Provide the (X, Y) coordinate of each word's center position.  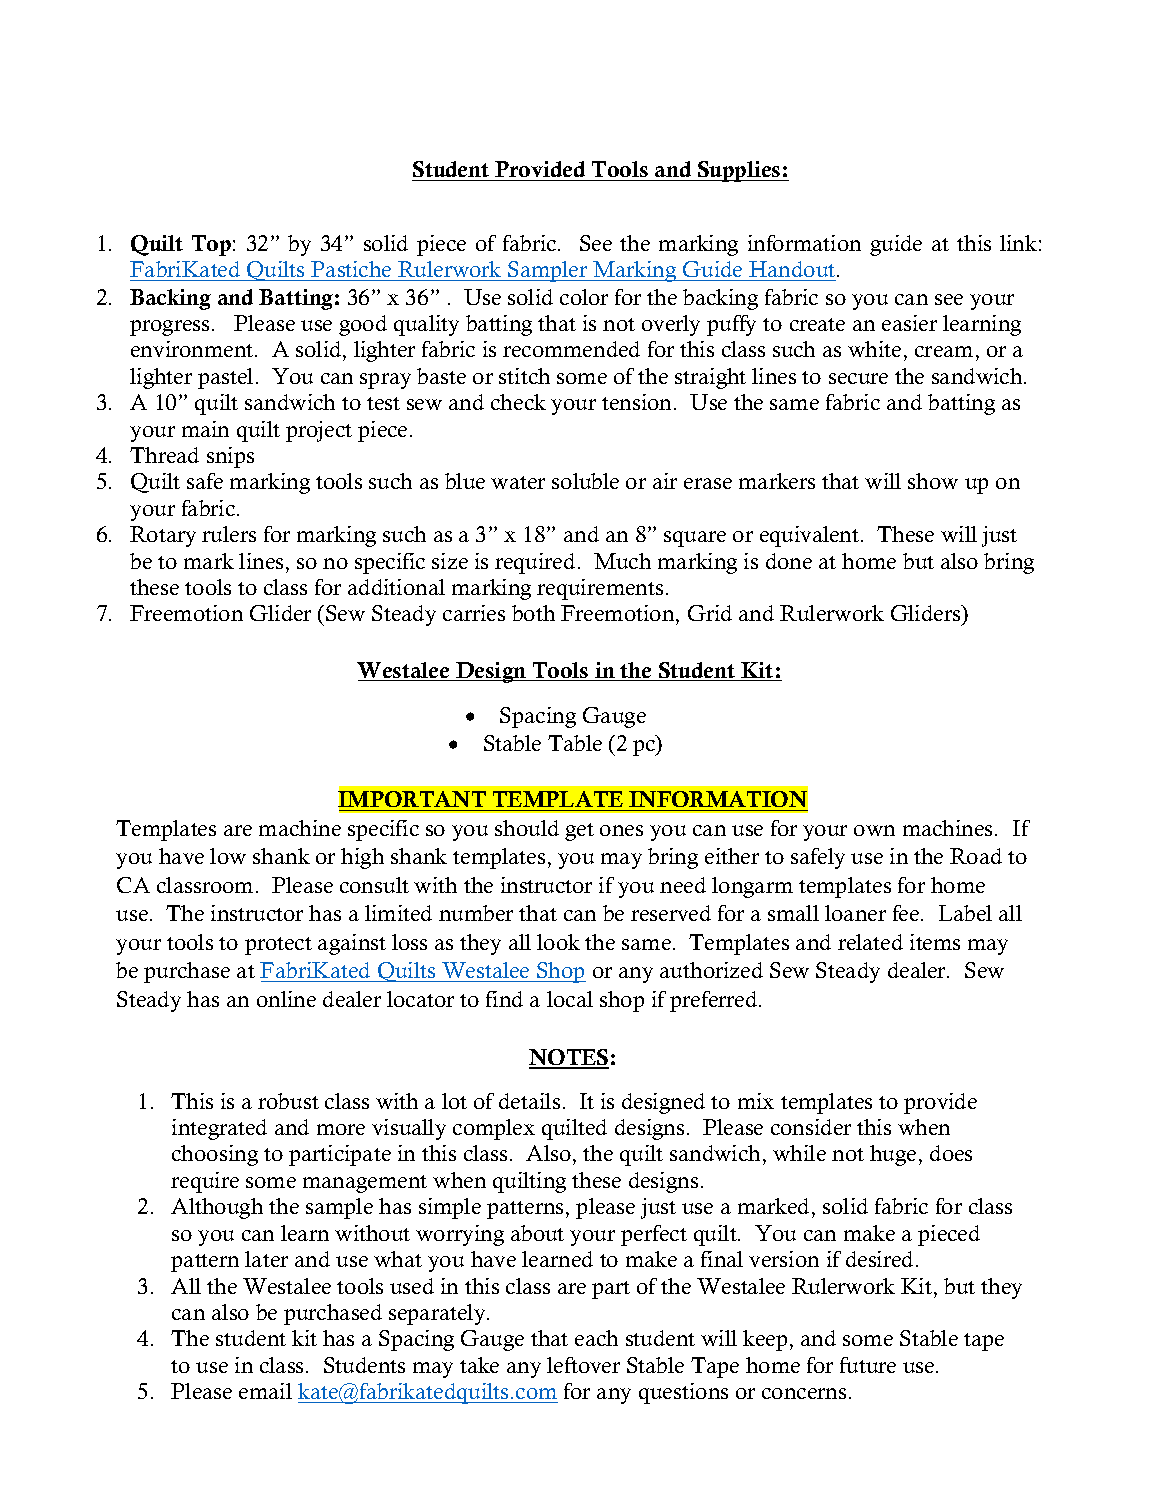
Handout (792, 271)
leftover (583, 1365)
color (584, 297)
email (265, 1391)
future (868, 1365)
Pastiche (352, 271)
